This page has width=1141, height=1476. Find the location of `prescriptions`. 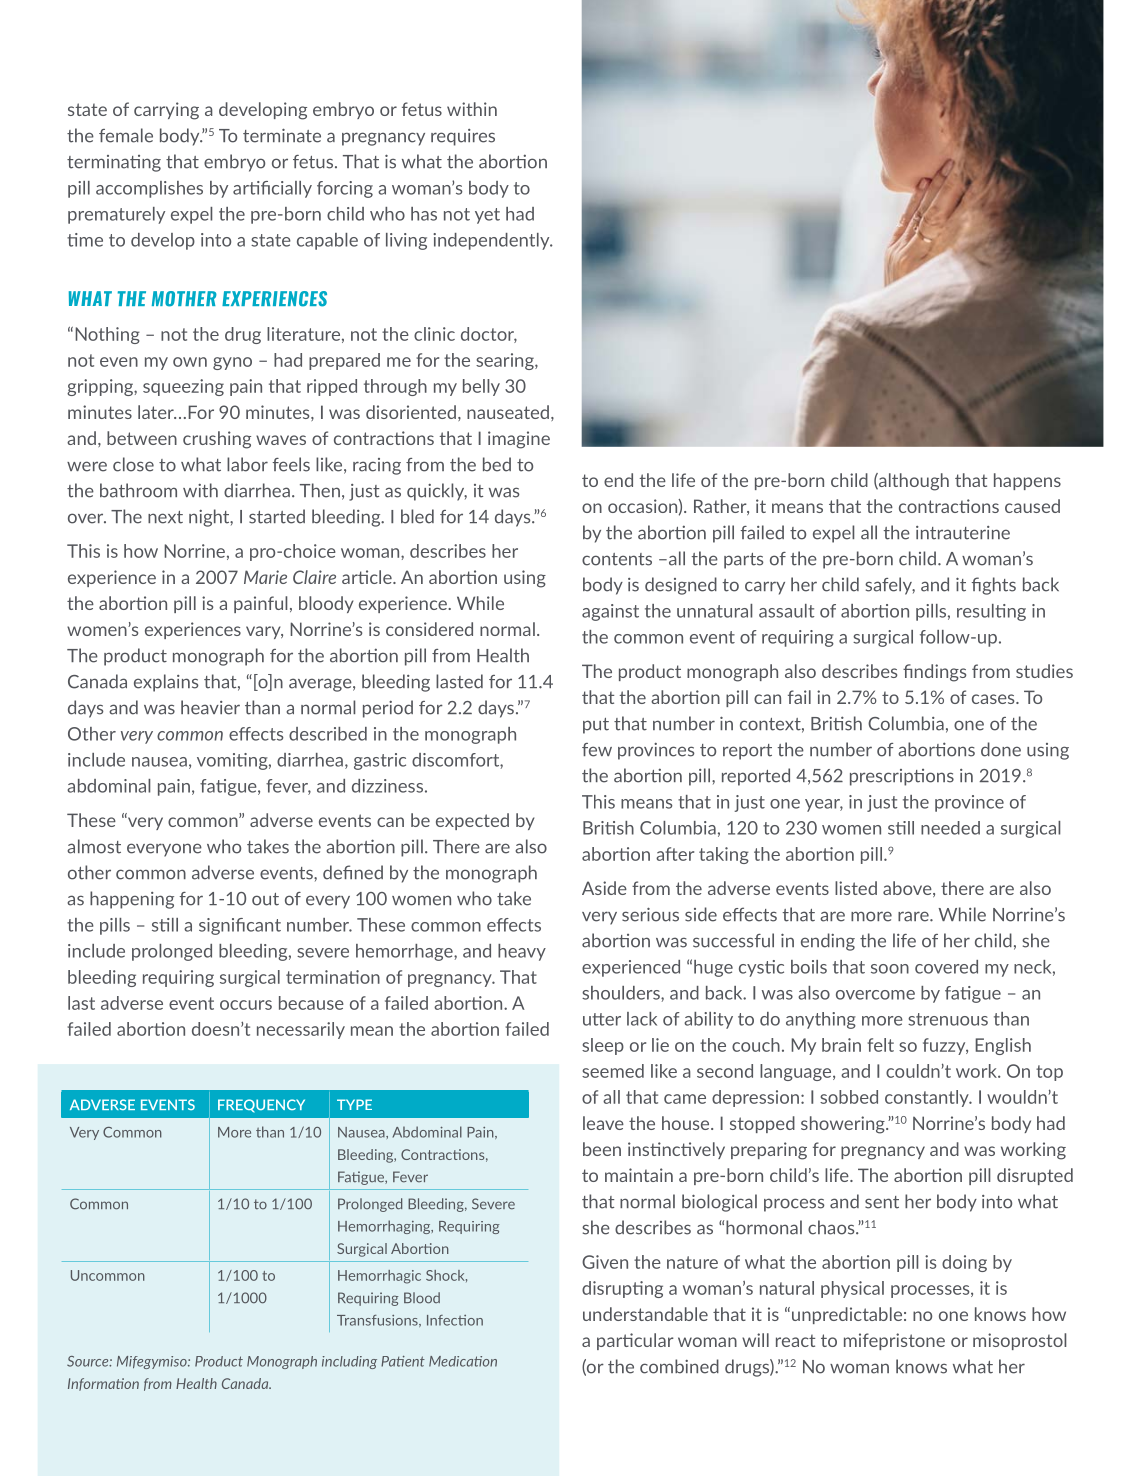

prescriptions is located at coordinates (902, 777).
